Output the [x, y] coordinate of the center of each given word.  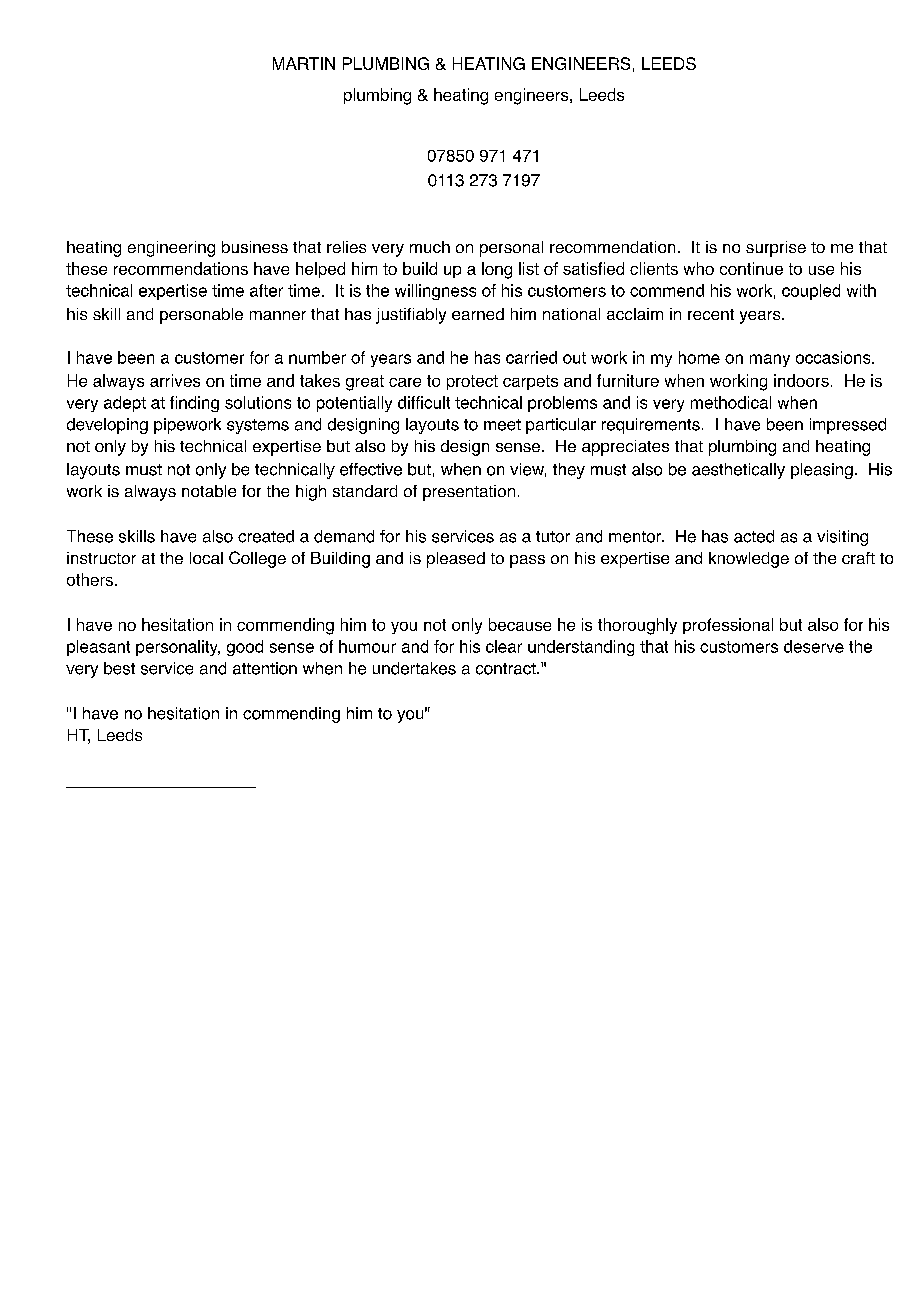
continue [751, 268]
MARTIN [304, 63]
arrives [175, 380]
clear [504, 646]
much [430, 247]
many [770, 360]
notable [209, 491]
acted [754, 536]
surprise [776, 249]
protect [472, 382]
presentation [469, 493]
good [245, 648]
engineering [171, 249]
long [497, 270]
